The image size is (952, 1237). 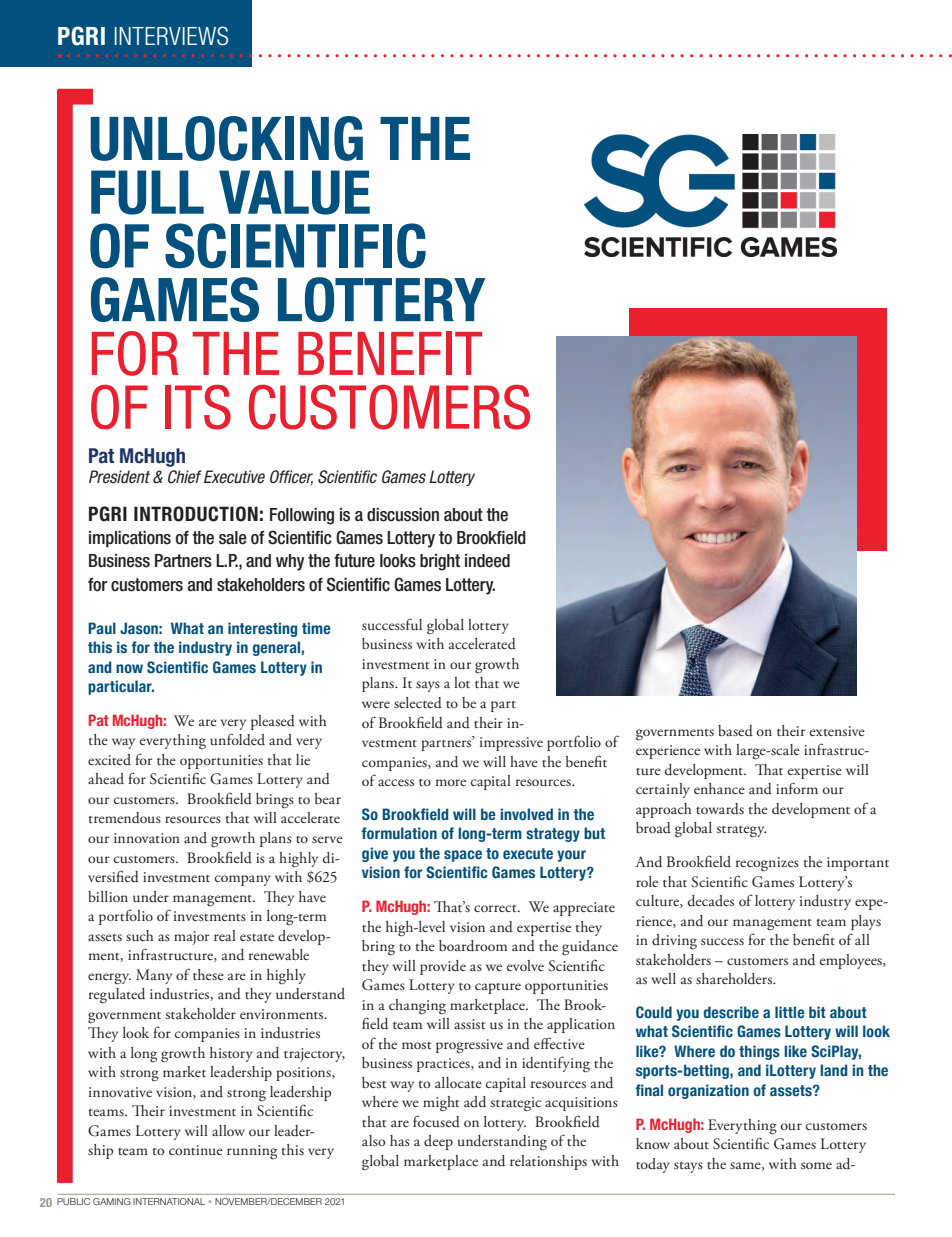 What do you see at coordinates (403, 515) in the document?
I see `discussion` at bounding box center [403, 515].
